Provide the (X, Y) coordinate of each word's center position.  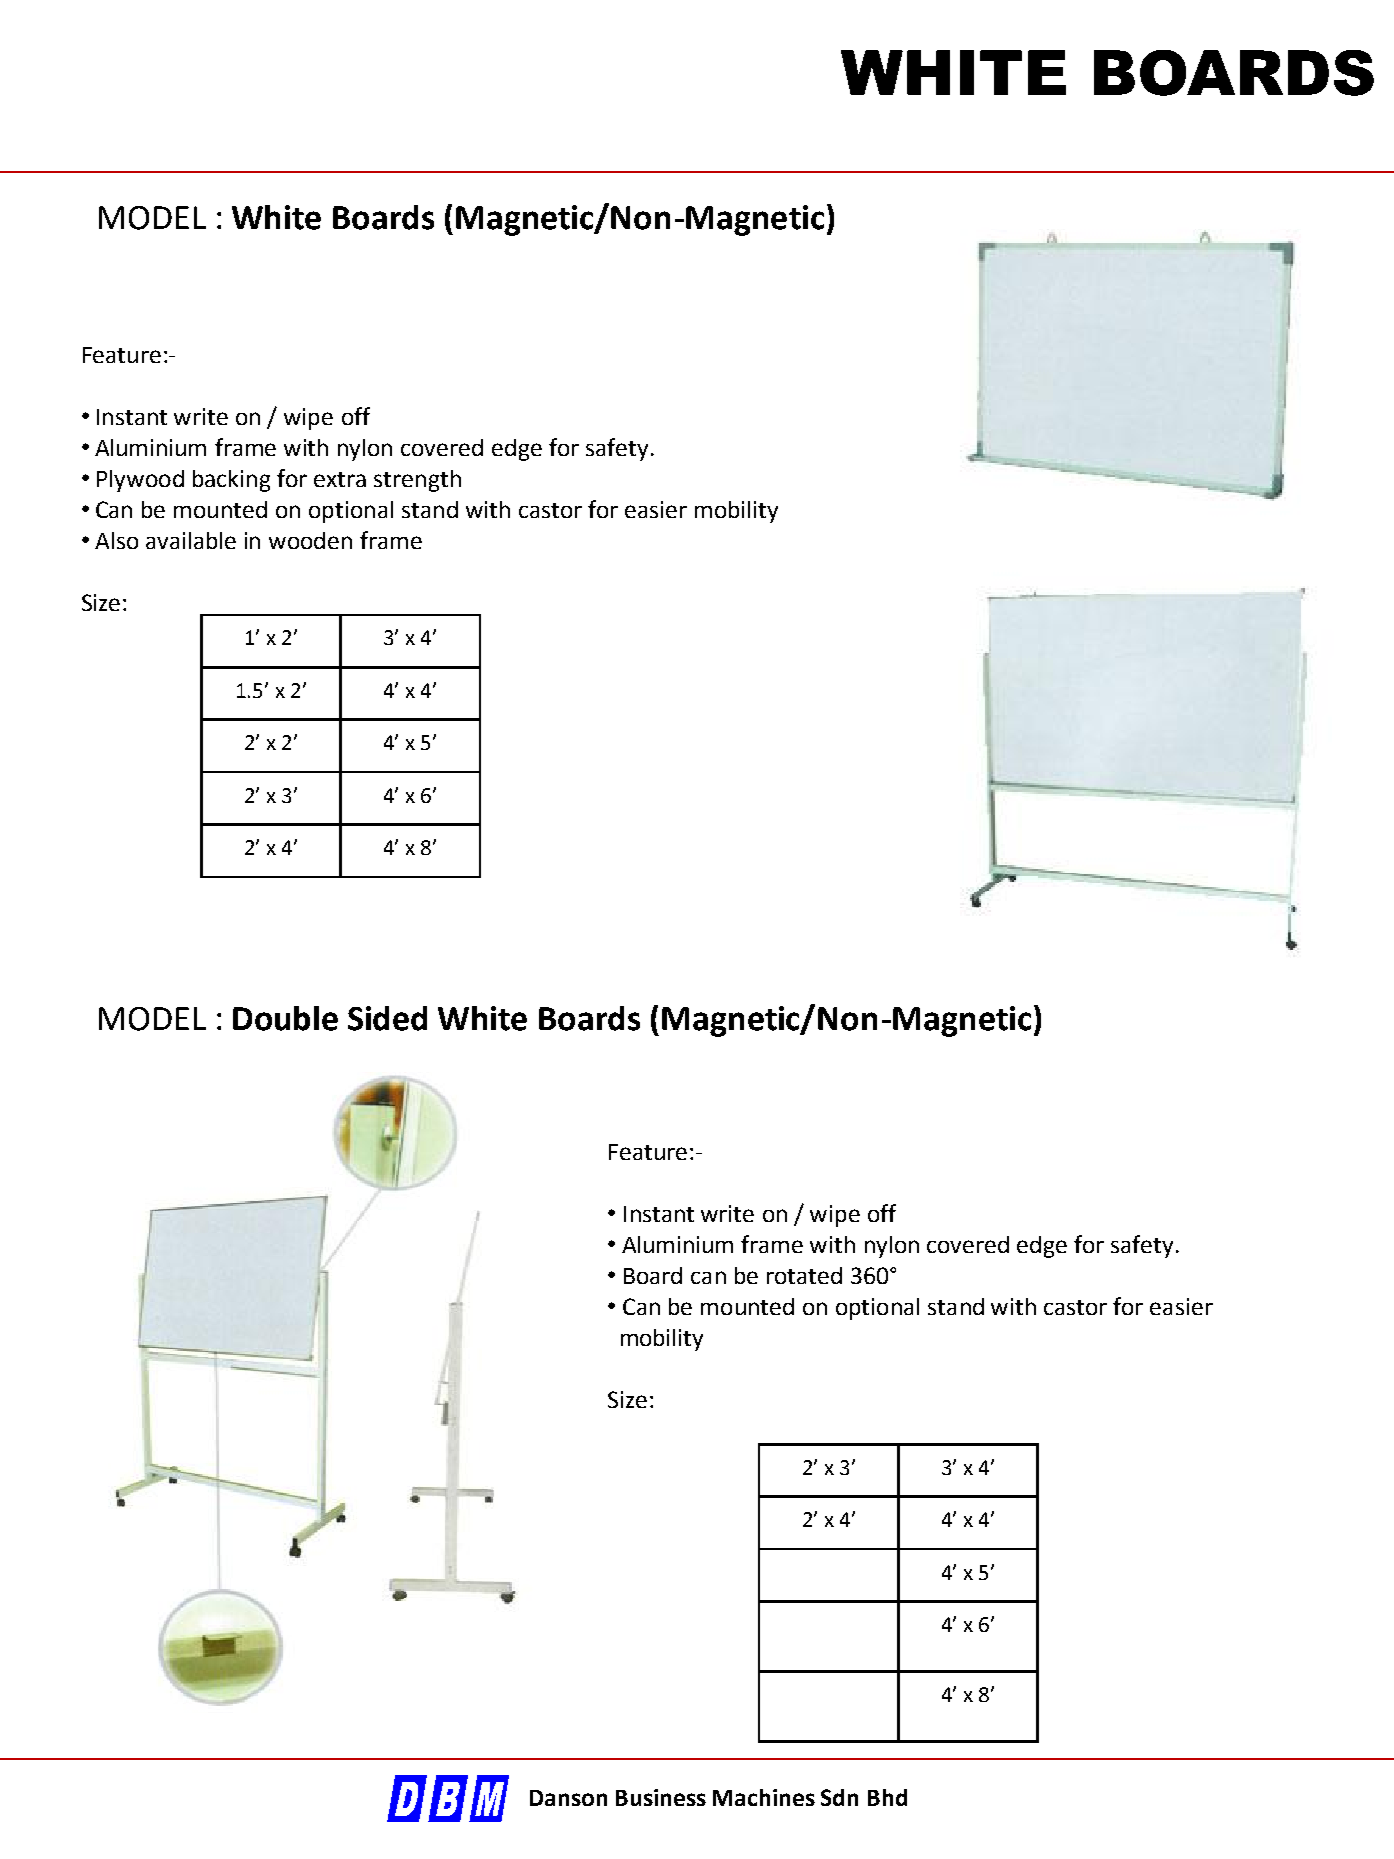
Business (661, 1797)
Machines (764, 1797)
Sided (387, 1018)
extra (340, 479)
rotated (804, 1275)
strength (417, 481)
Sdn (839, 1797)
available (191, 540)
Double (285, 1018)
